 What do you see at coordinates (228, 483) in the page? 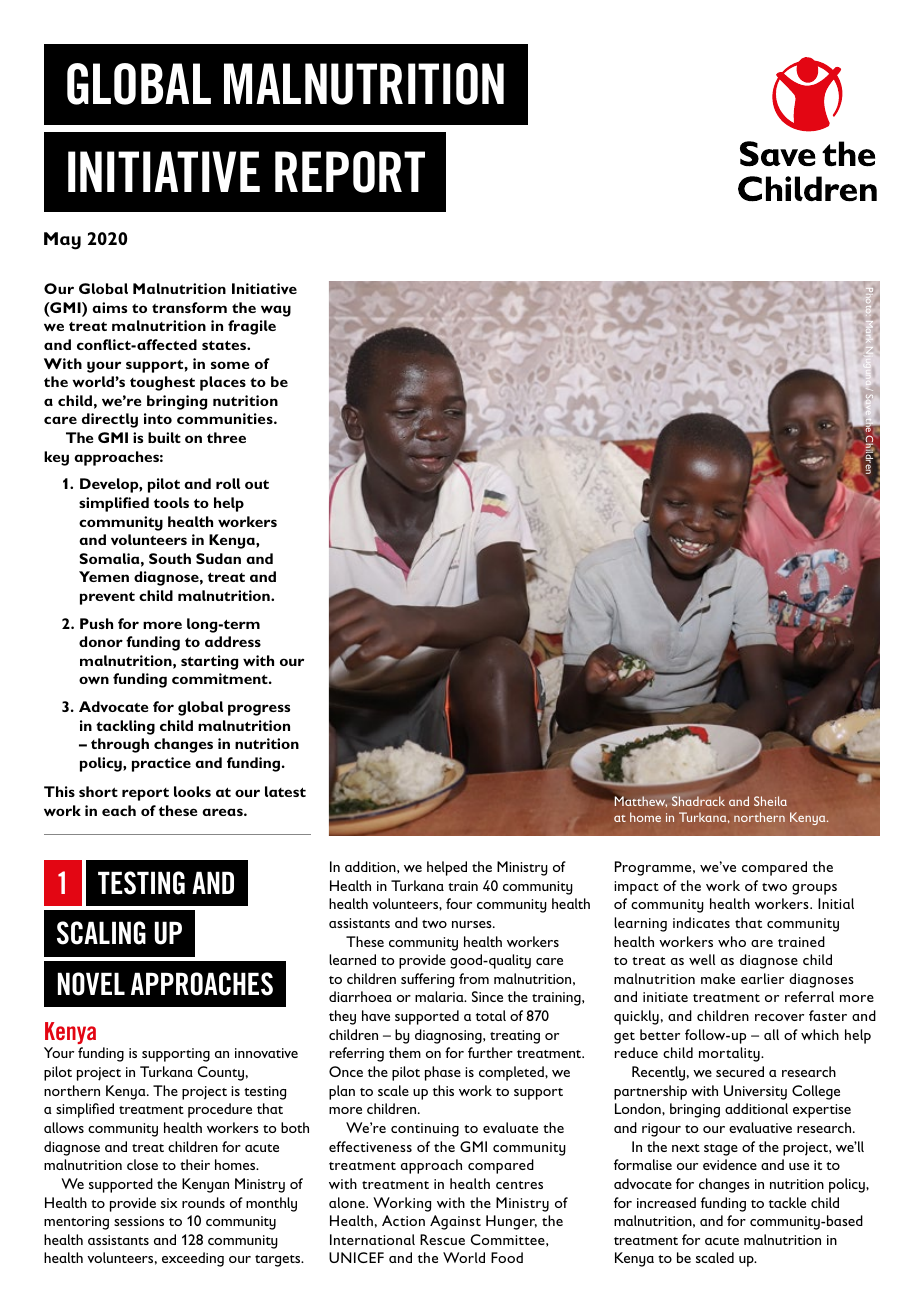
I see `roll` at bounding box center [228, 483].
